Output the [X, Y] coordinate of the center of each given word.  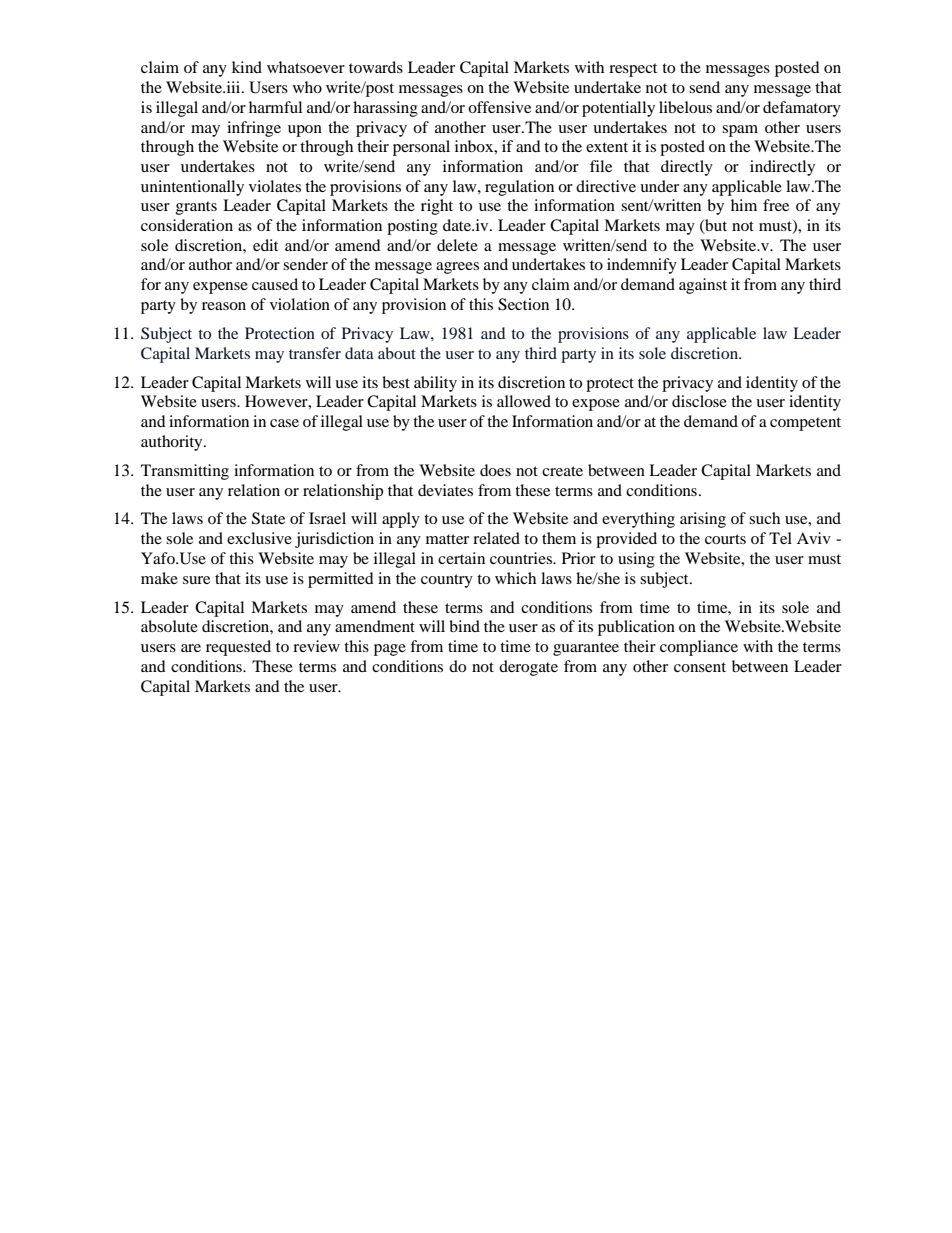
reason [224, 306]
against [703, 286]
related [496, 538]
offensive [499, 107]
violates [275, 186]
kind [247, 67]
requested [238, 648]
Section [523, 304]
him [744, 205]
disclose [699, 401]
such [764, 518]
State [268, 518]
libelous [685, 107]
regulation [519, 188]
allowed [524, 401]
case [284, 423]
